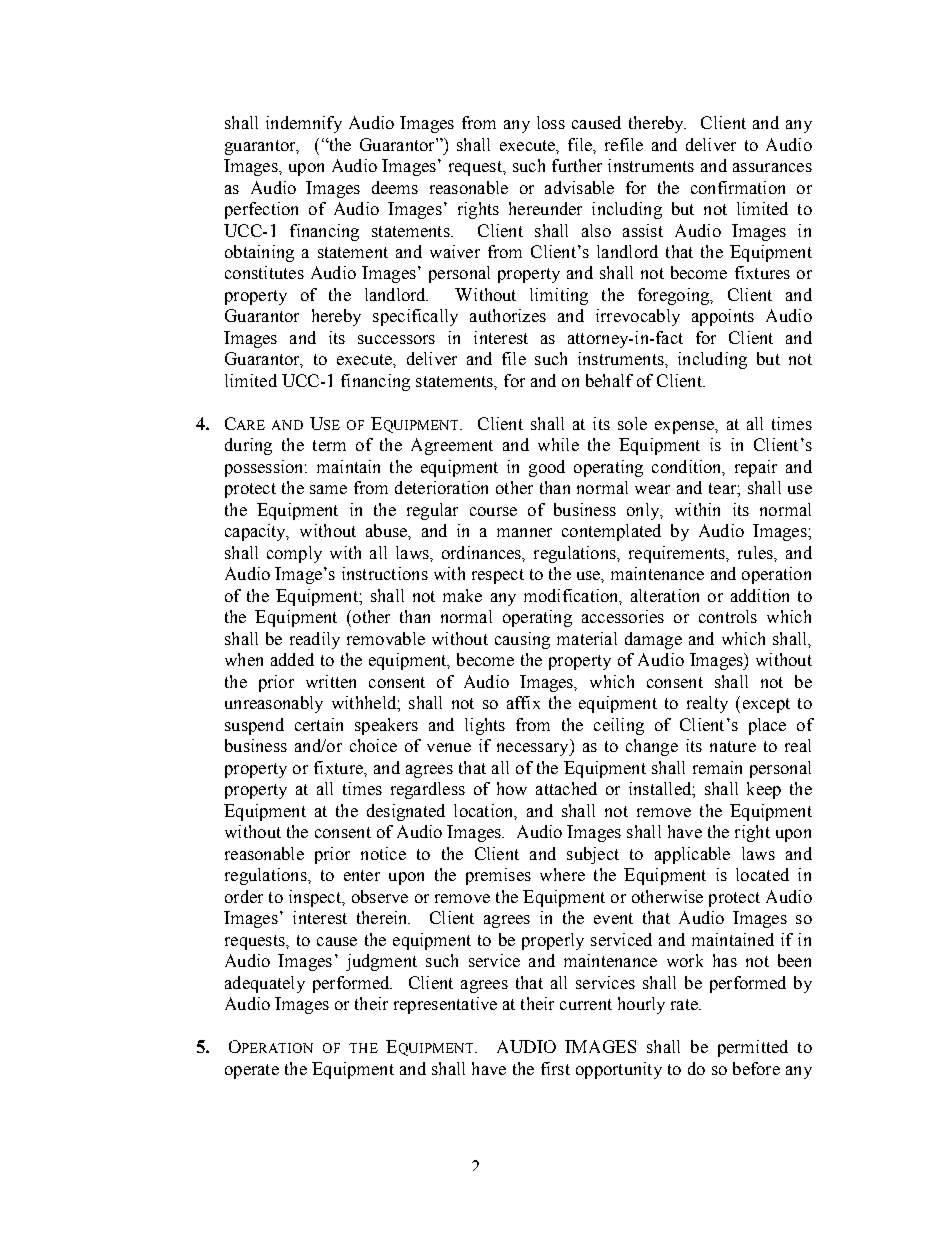 This page has width=952, height=1233. Describe the element at coordinates (329, 445) in the page. I see `term` at that location.
